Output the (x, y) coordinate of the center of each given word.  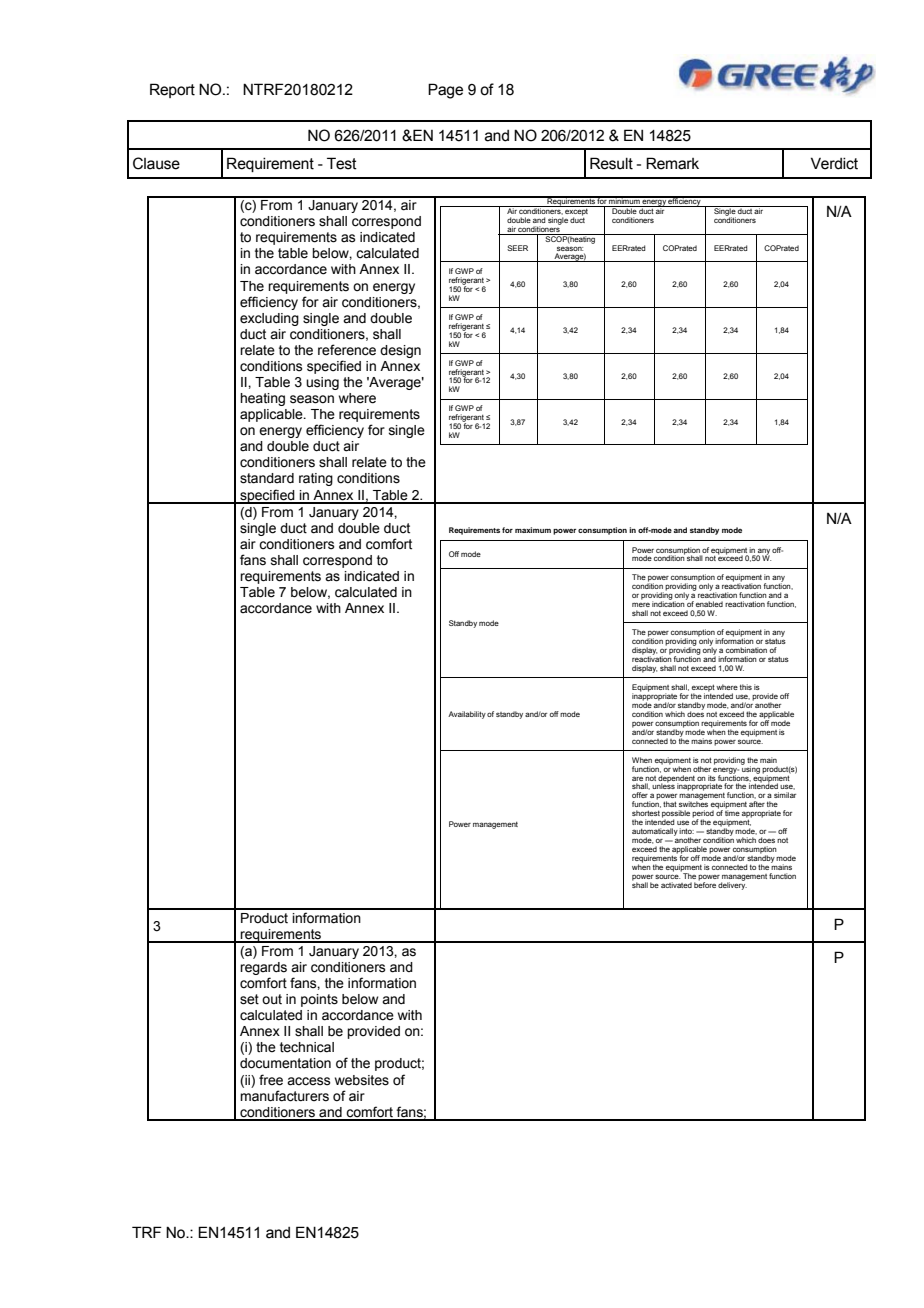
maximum (533, 530)
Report (172, 90)
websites (362, 1080)
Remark (672, 163)
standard (267, 478)
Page (445, 91)
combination (746, 650)
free (271, 1080)
